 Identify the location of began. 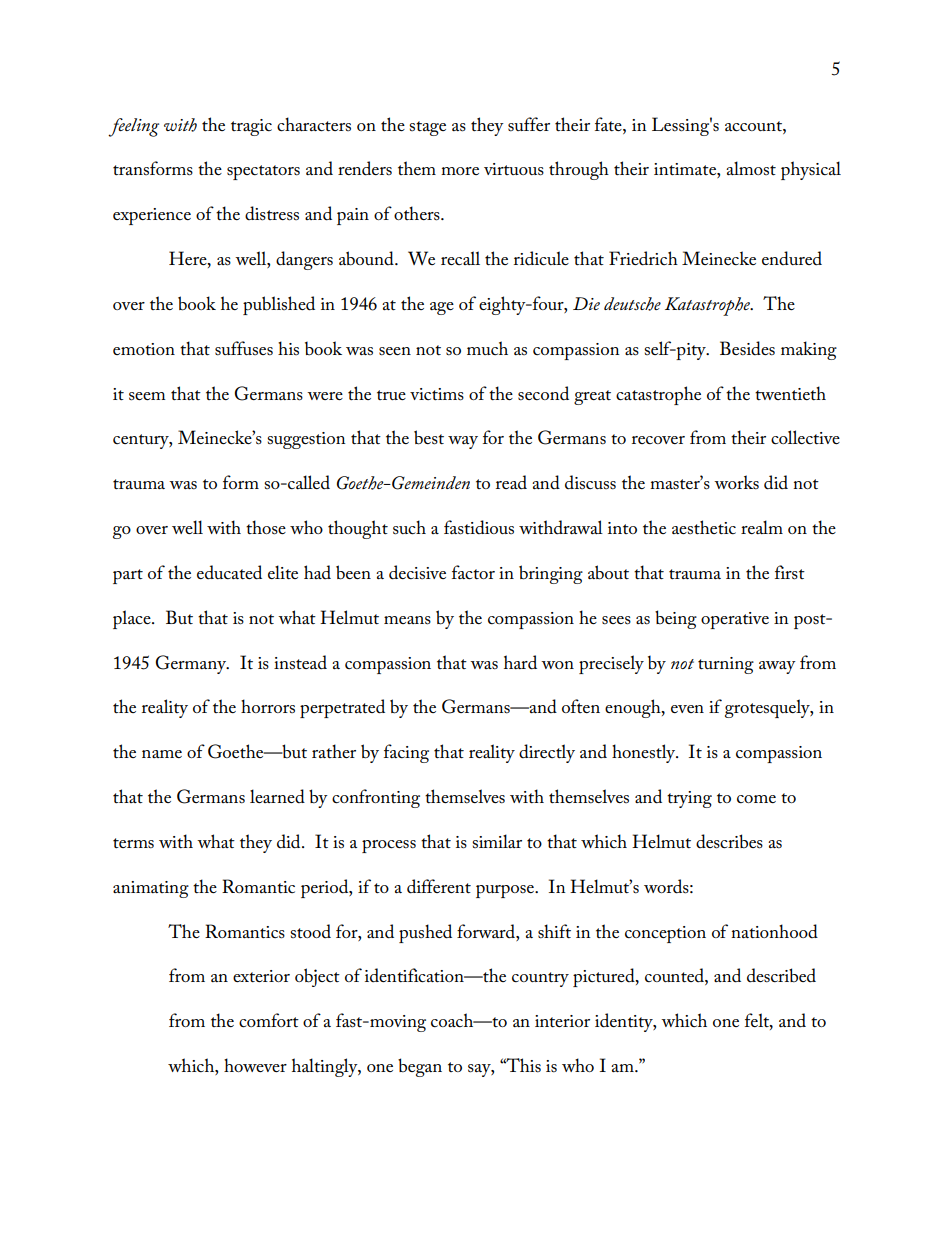
(420, 1067).
